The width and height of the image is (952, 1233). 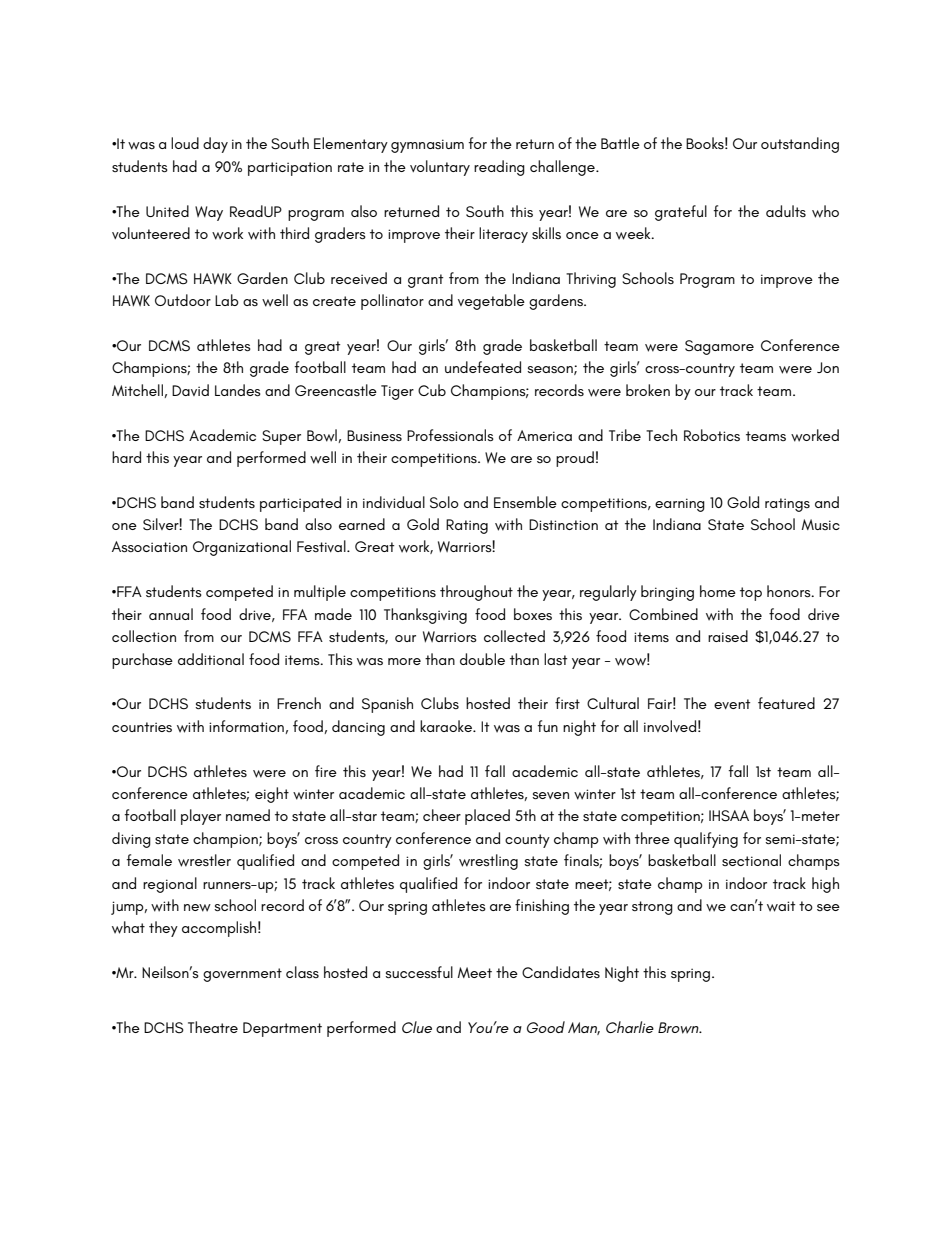 I want to click on reading, so click(x=499, y=168).
